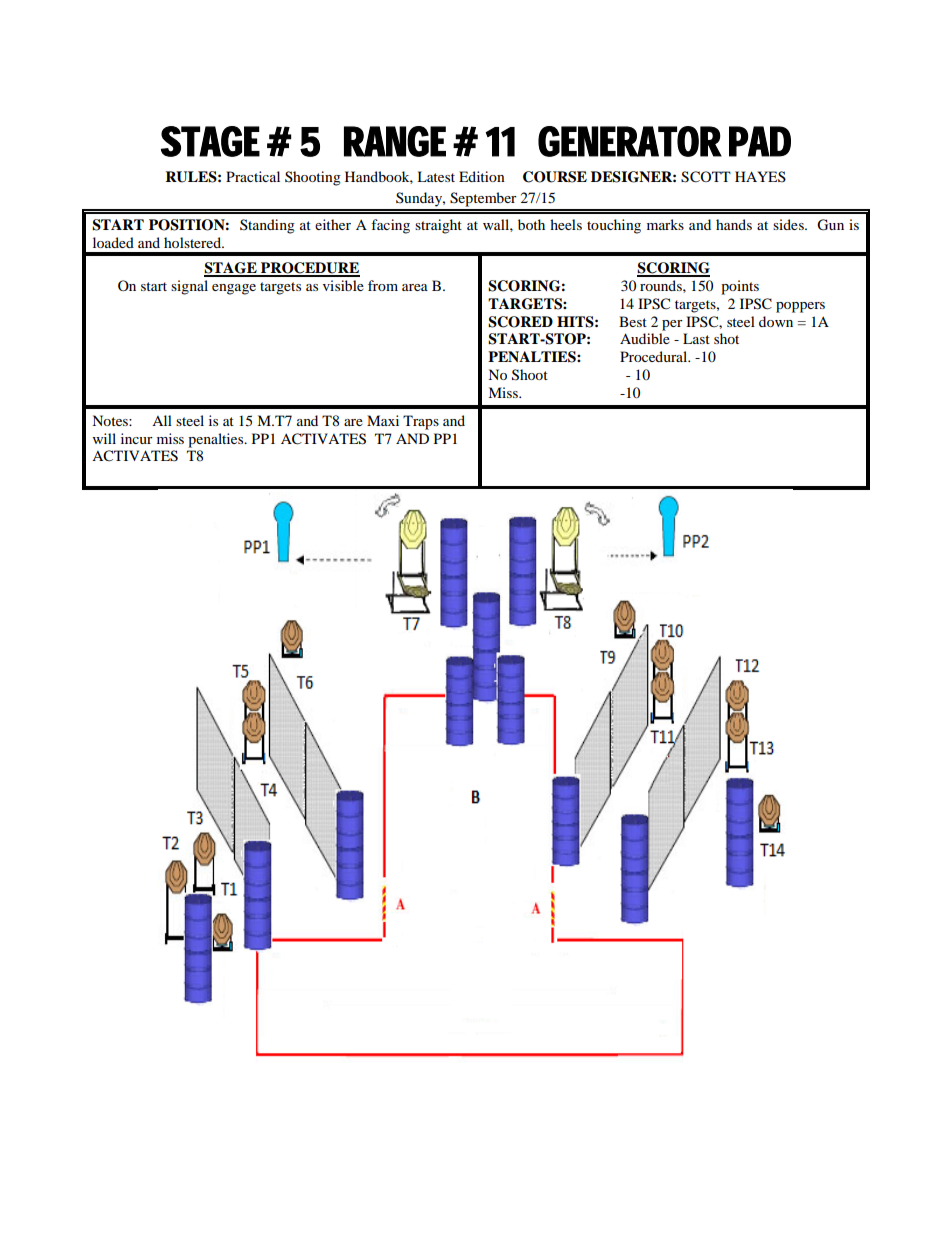 The height and width of the screenshot is (1233, 952). I want to click on incur, so click(137, 438).
